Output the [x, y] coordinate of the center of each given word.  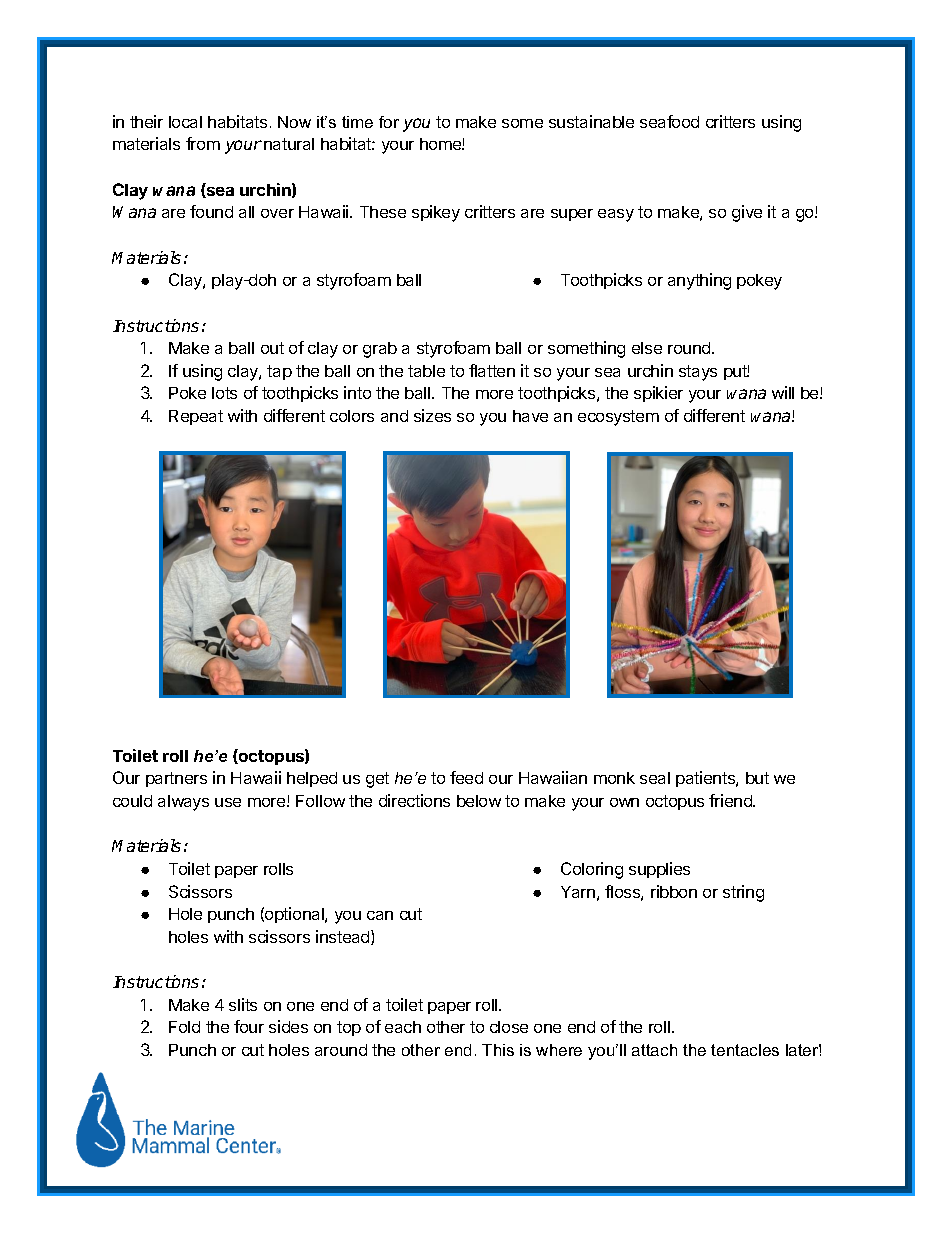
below [479, 801]
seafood [669, 121]
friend [731, 800]
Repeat [196, 417]
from [203, 143]
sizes [432, 415]
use [228, 802]
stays [698, 373]
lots [224, 393]
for [389, 122]
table [426, 371]
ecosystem [618, 418]
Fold [184, 1027]
